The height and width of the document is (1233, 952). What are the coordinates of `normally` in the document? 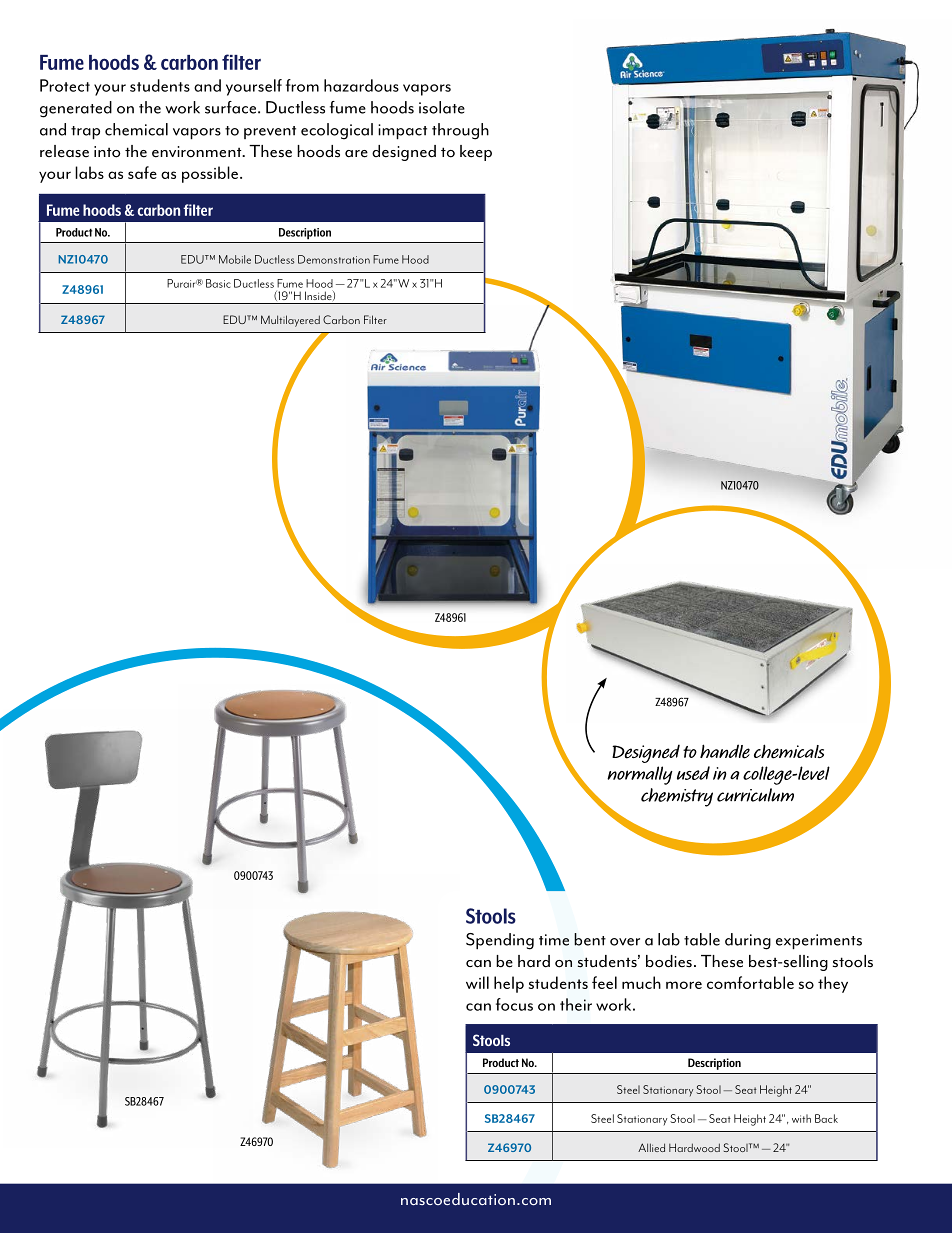 It's located at (640, 775).
